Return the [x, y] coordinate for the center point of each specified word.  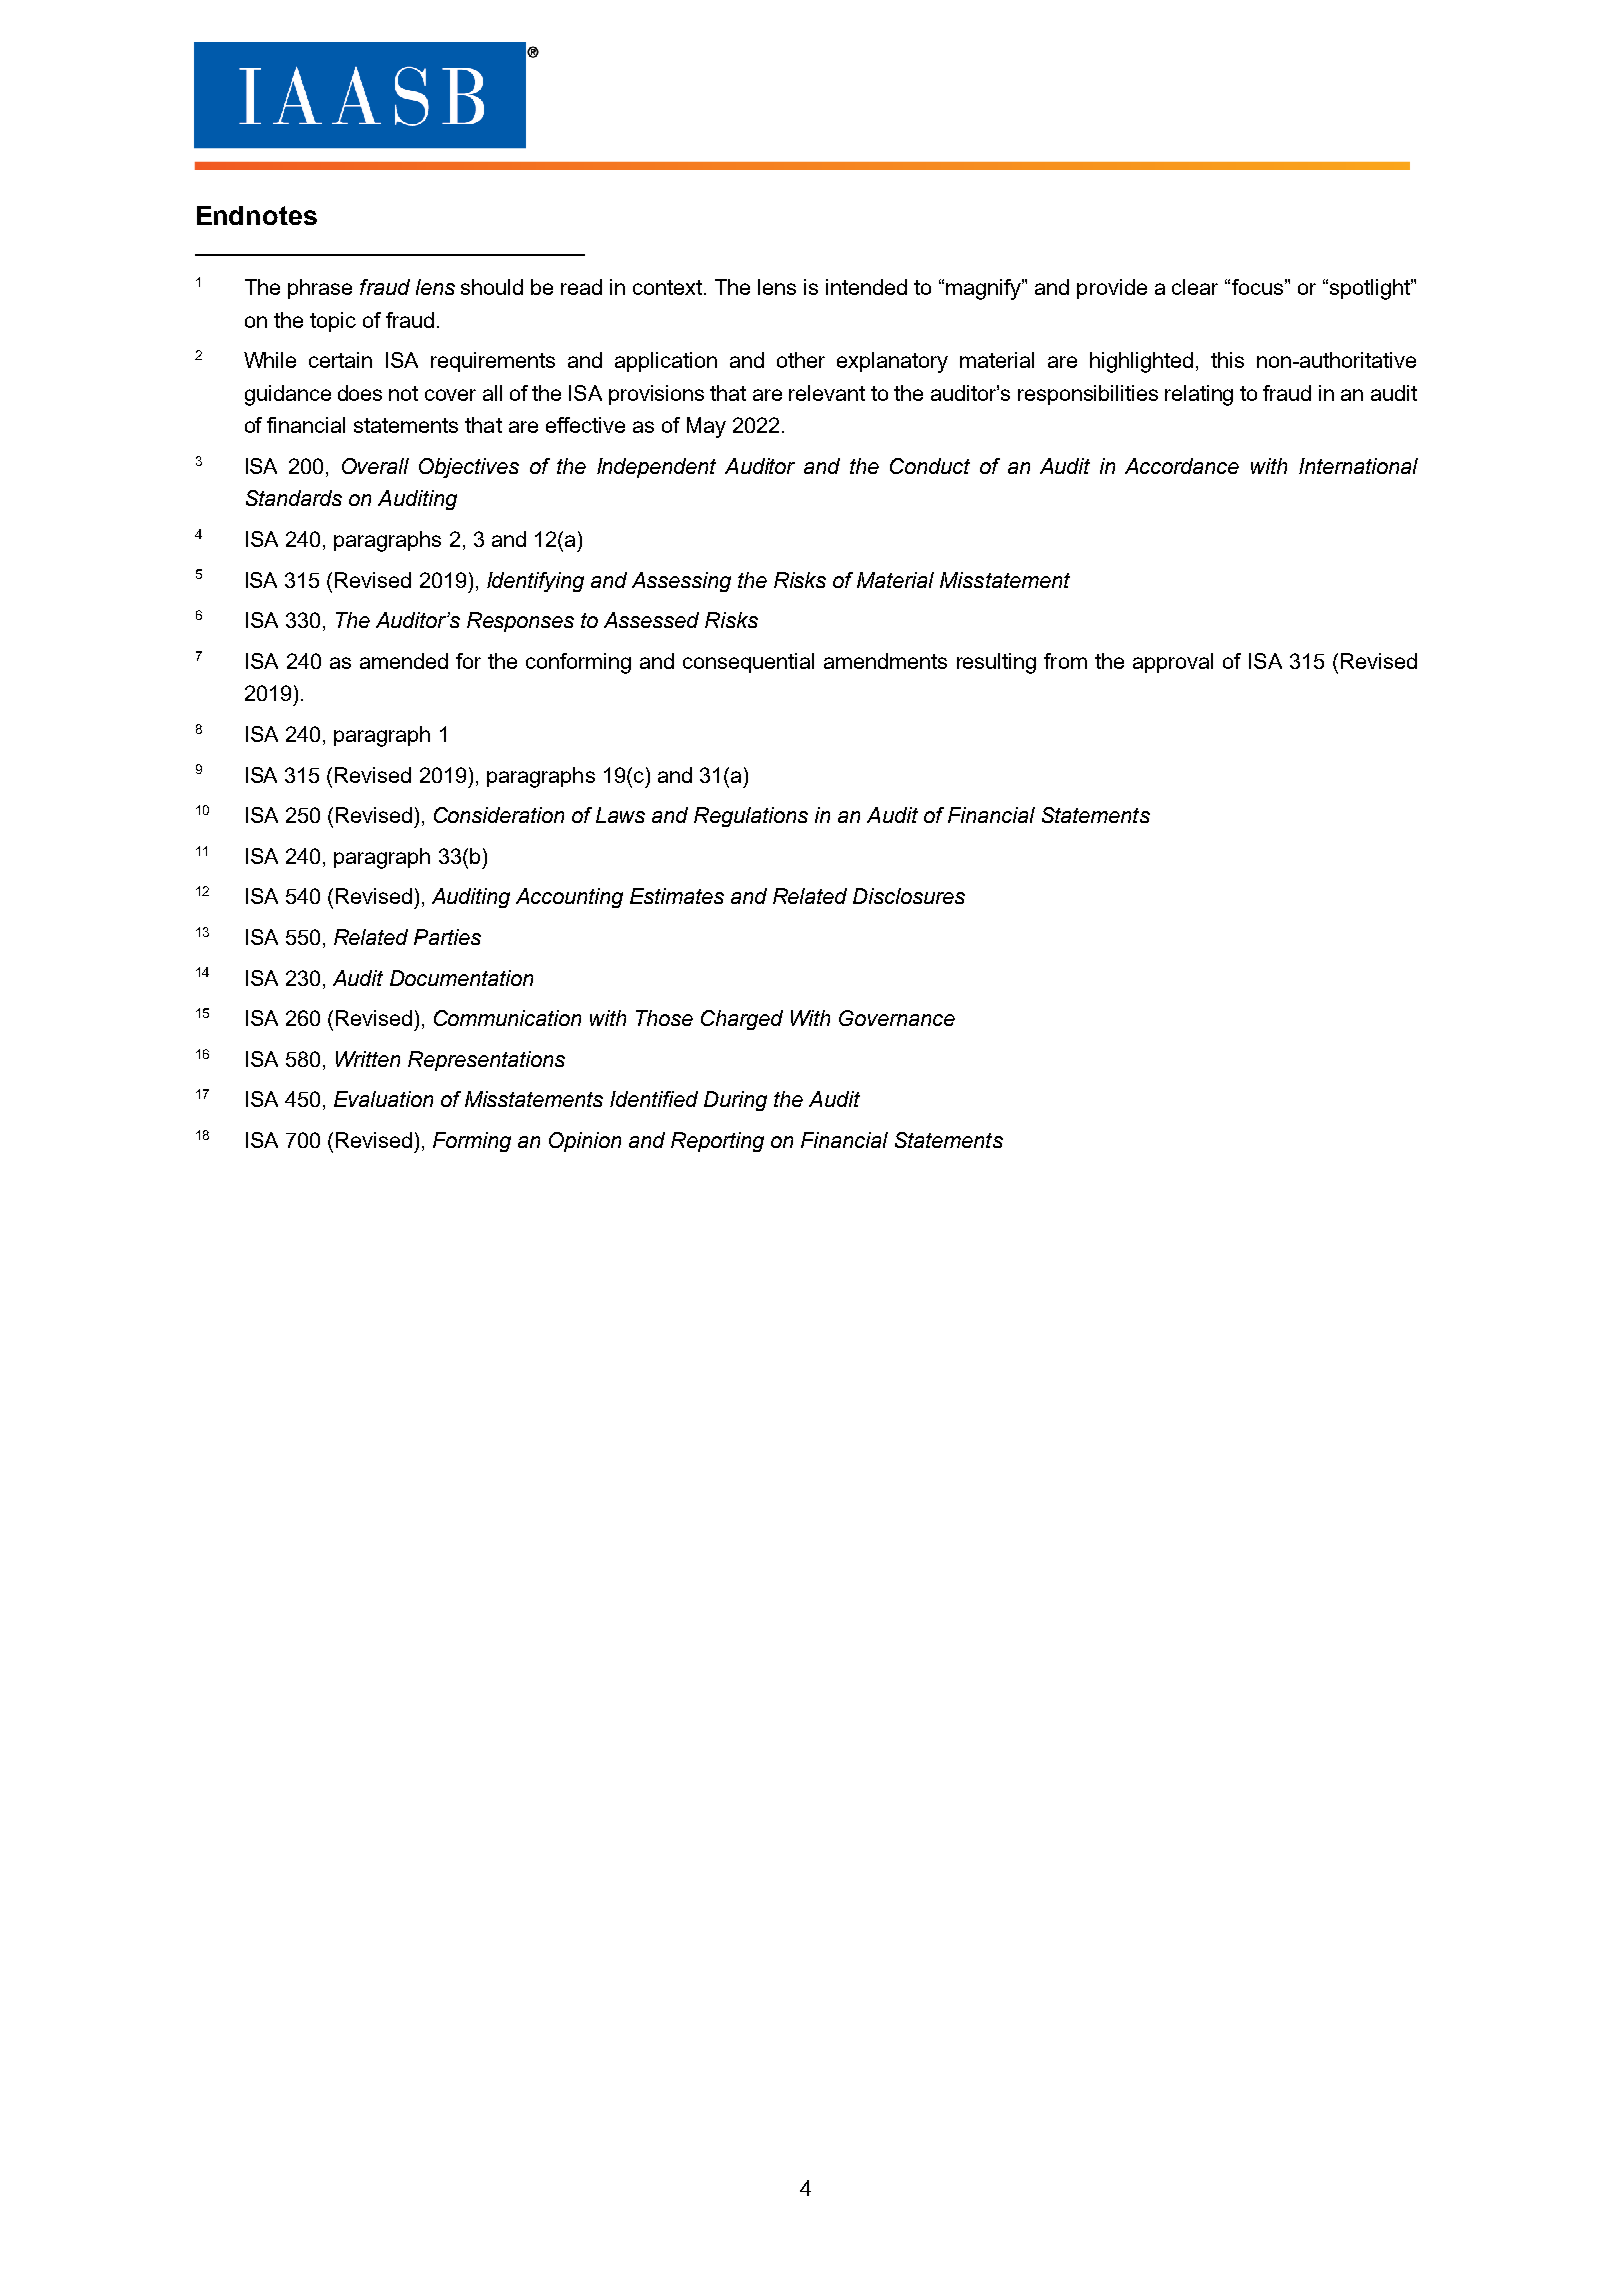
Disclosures [909, 896]
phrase [320, 289]
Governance [897, 1018]
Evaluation [383, 1099]
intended [866, 287]
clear [1195, 287]
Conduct [930, 466]
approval [1173, 663]
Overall [375, 466]
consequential [748, 663]
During [735, 1101]
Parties [447, 937]
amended [404, 661]
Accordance [1182, 466]
